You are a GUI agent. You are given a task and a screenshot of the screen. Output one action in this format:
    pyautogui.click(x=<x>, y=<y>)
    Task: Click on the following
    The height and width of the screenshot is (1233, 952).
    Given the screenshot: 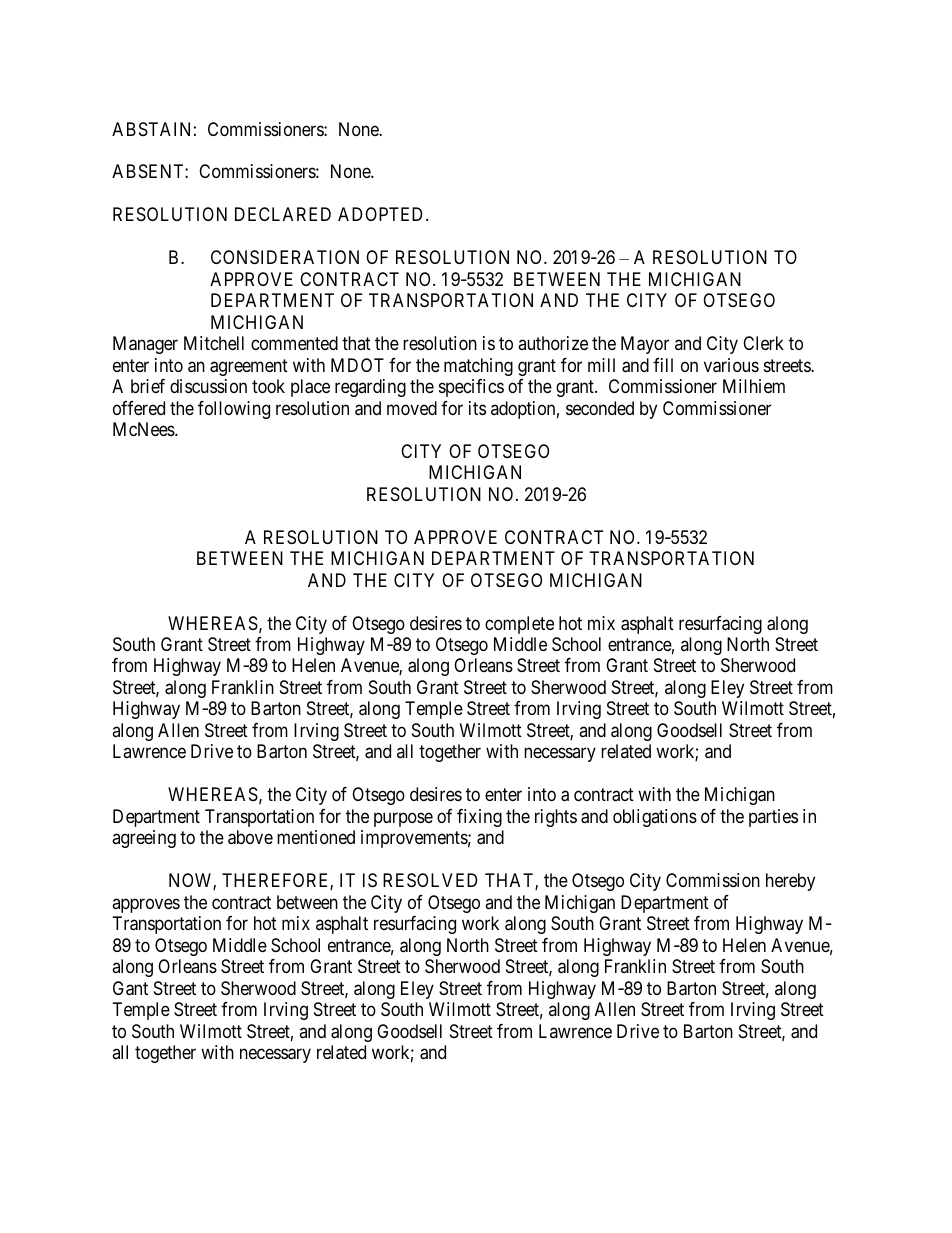 What is the action you would take?
    pyautogui.click(x=234, y=410)
